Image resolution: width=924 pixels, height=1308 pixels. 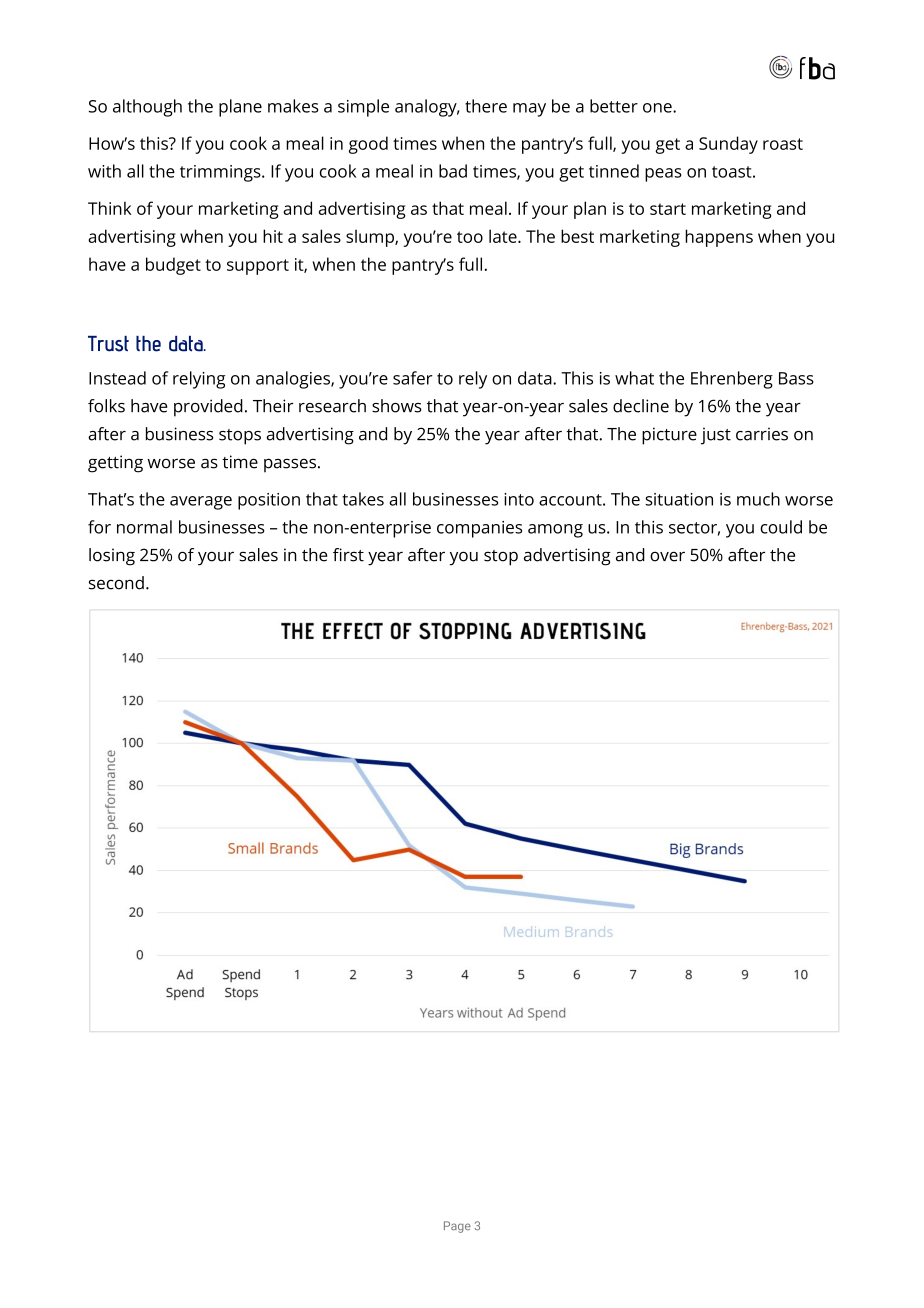 I want to click on Sunday, so click(x=728, y=145).
